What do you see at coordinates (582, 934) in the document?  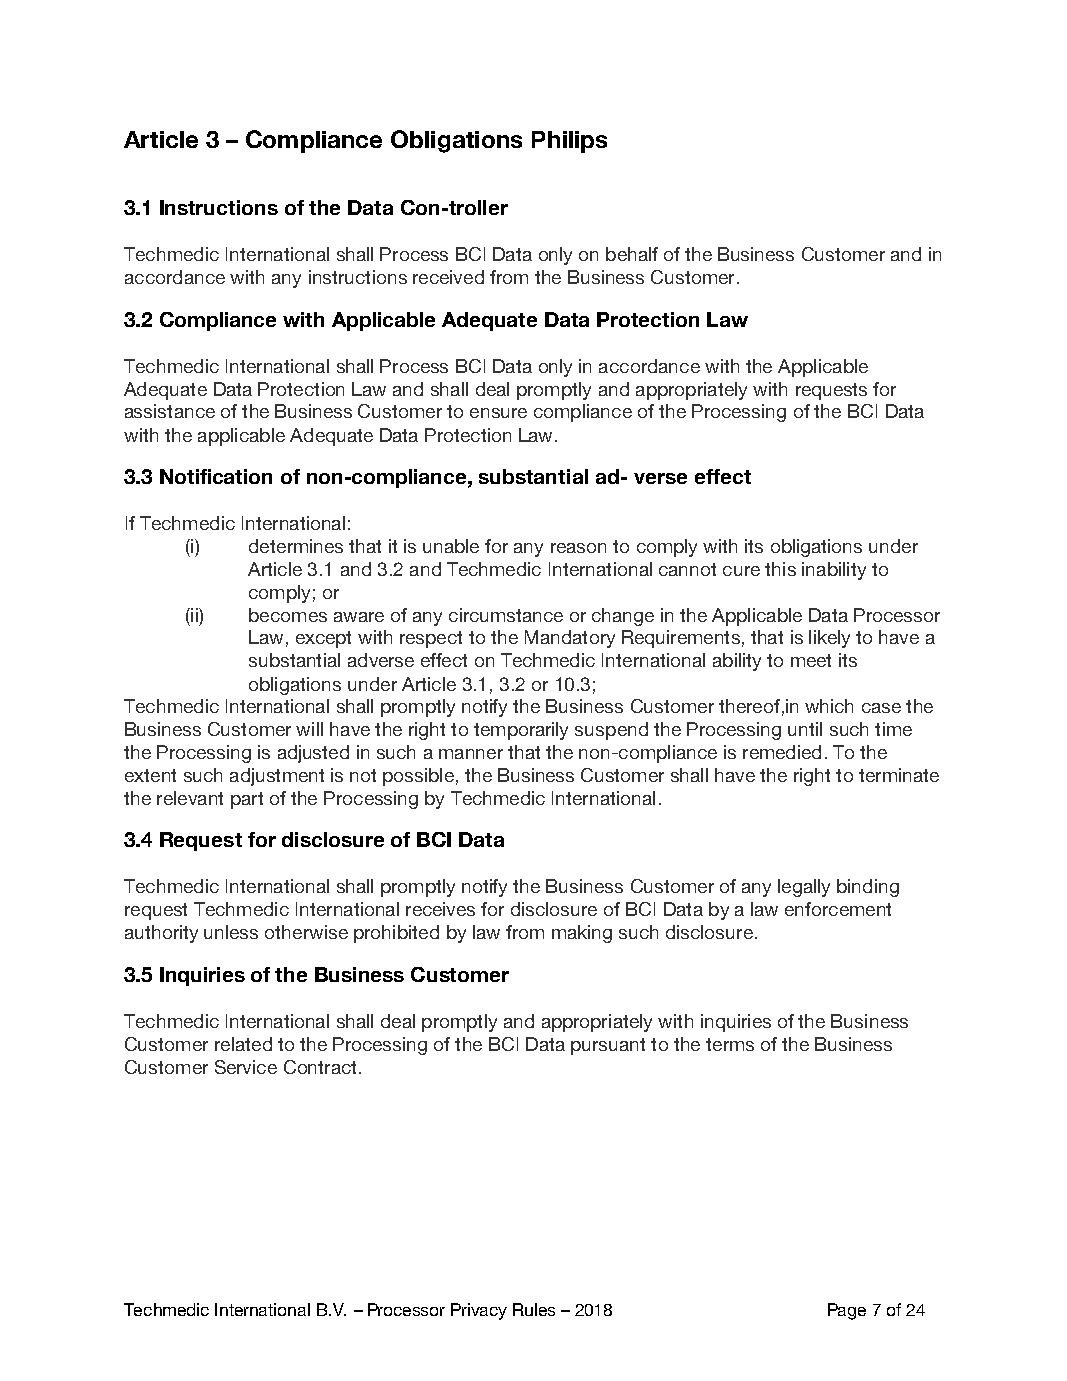 I see `making` at bounding box center [582, 934].
